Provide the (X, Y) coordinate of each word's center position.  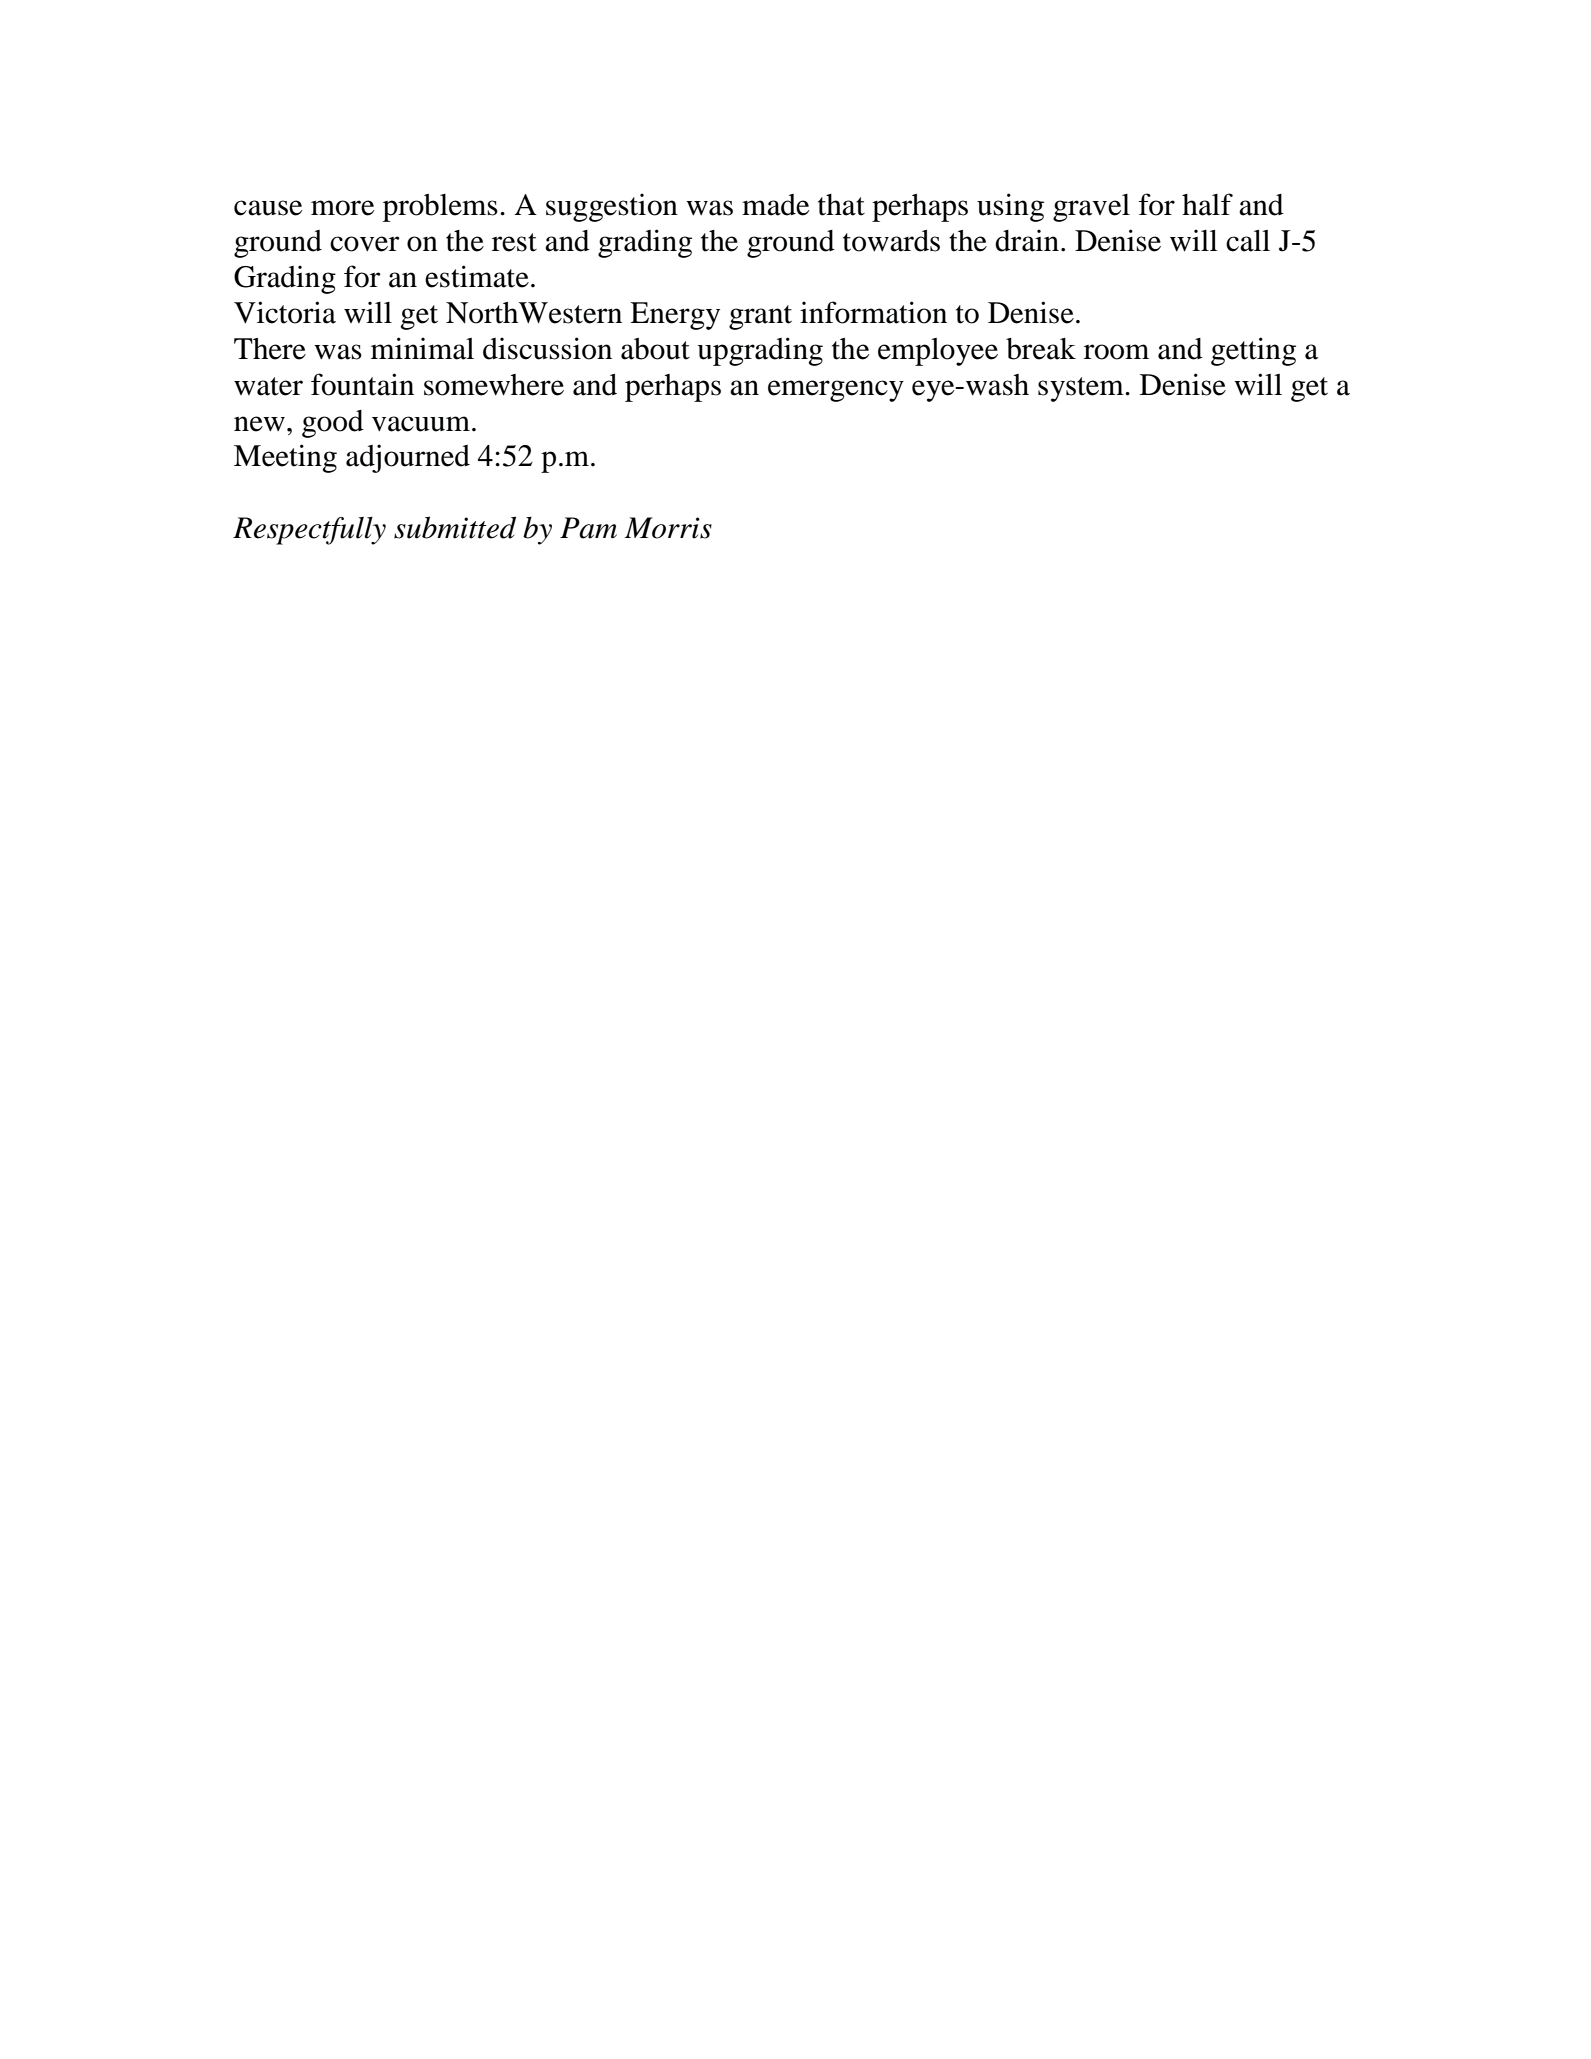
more (342, 208)
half (1207, 204)
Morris (668, 528)
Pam (588, 528)
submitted (455, 527)
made (775, 205)
